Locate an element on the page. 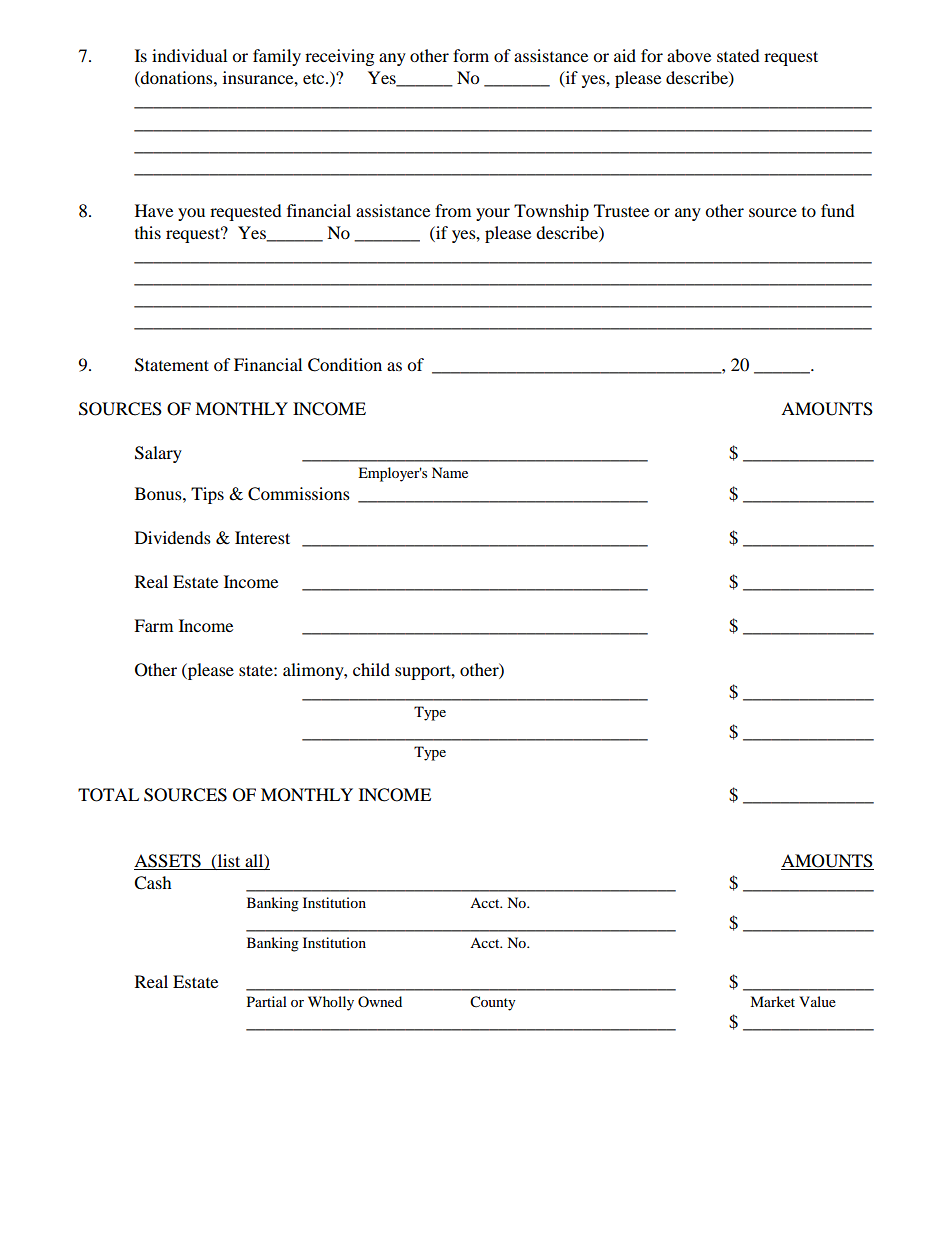 The height and width of the document is (1233, 952). individual is located at coordinates (189, 55).
